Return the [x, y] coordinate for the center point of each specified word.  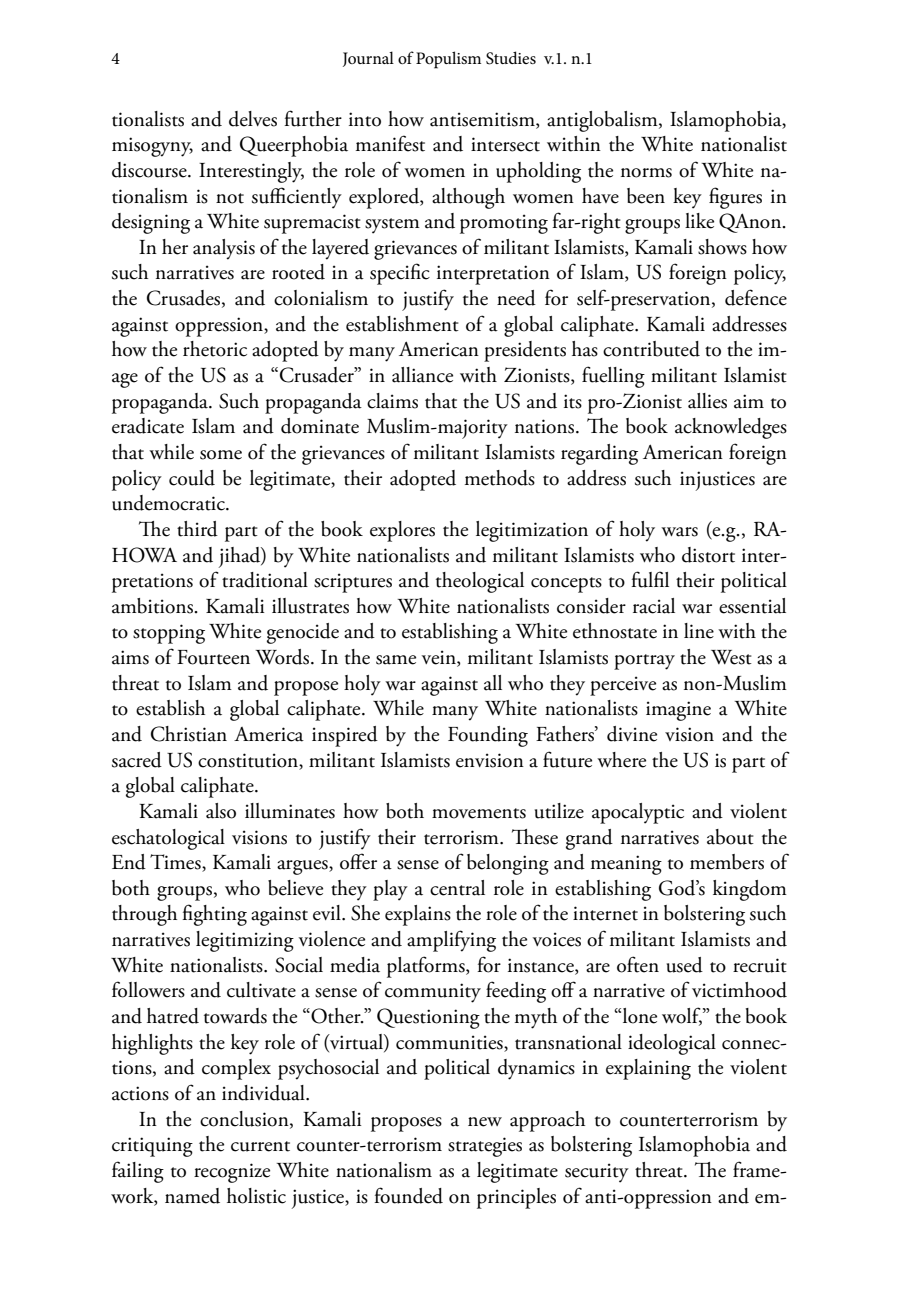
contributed [651, 349]
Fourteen [213, 657]
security [597, 1173]
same [396, 660]
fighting [214, 915]
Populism [448, 60]
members [727, 862]
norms [646, 173]
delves [253, 119]
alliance [422, 375]
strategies [485, 1147]
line [699, 631]
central [457, 888]
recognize [232, 1173]
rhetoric [215, 349]
